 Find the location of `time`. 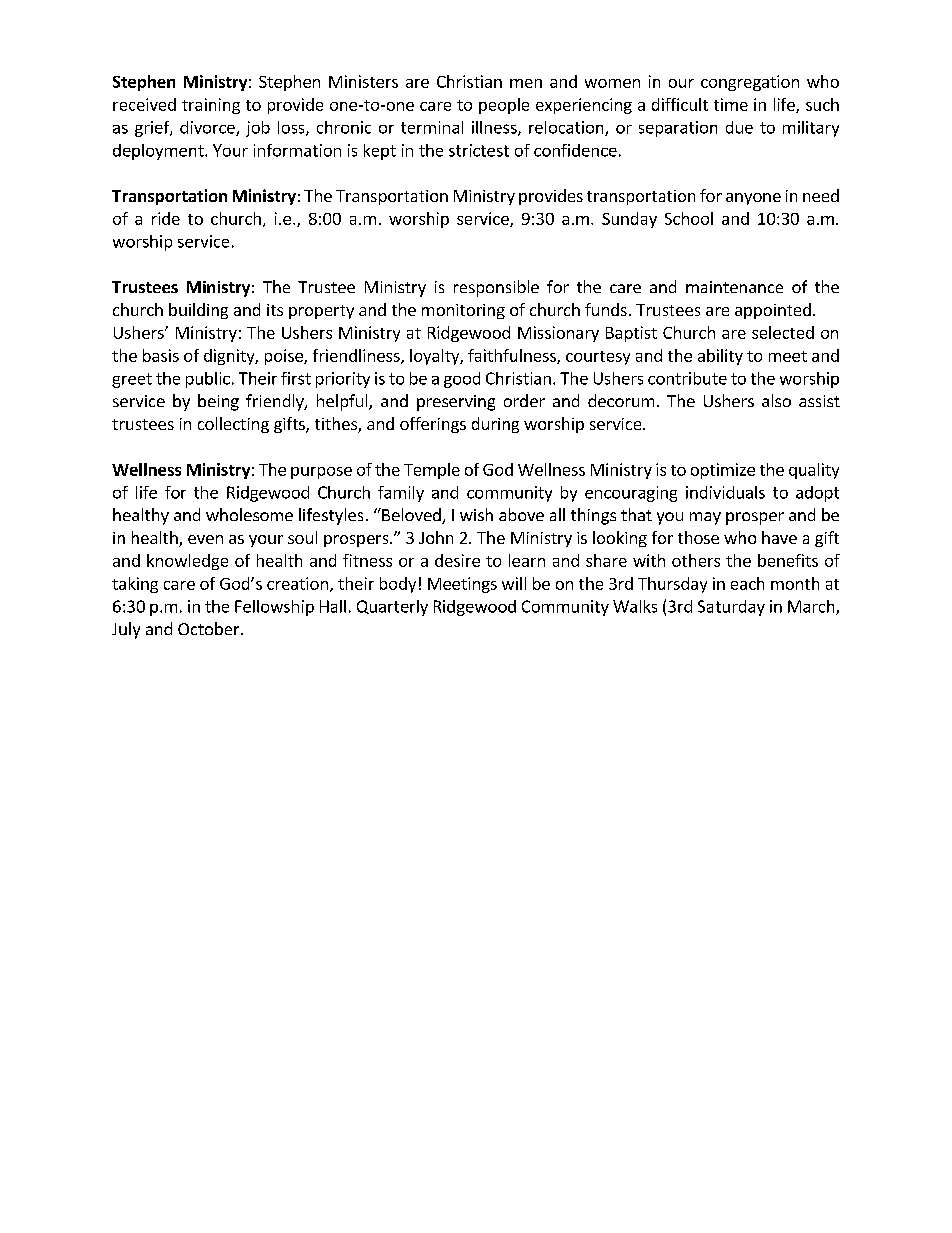

time is located at coordinates (731, 104).
